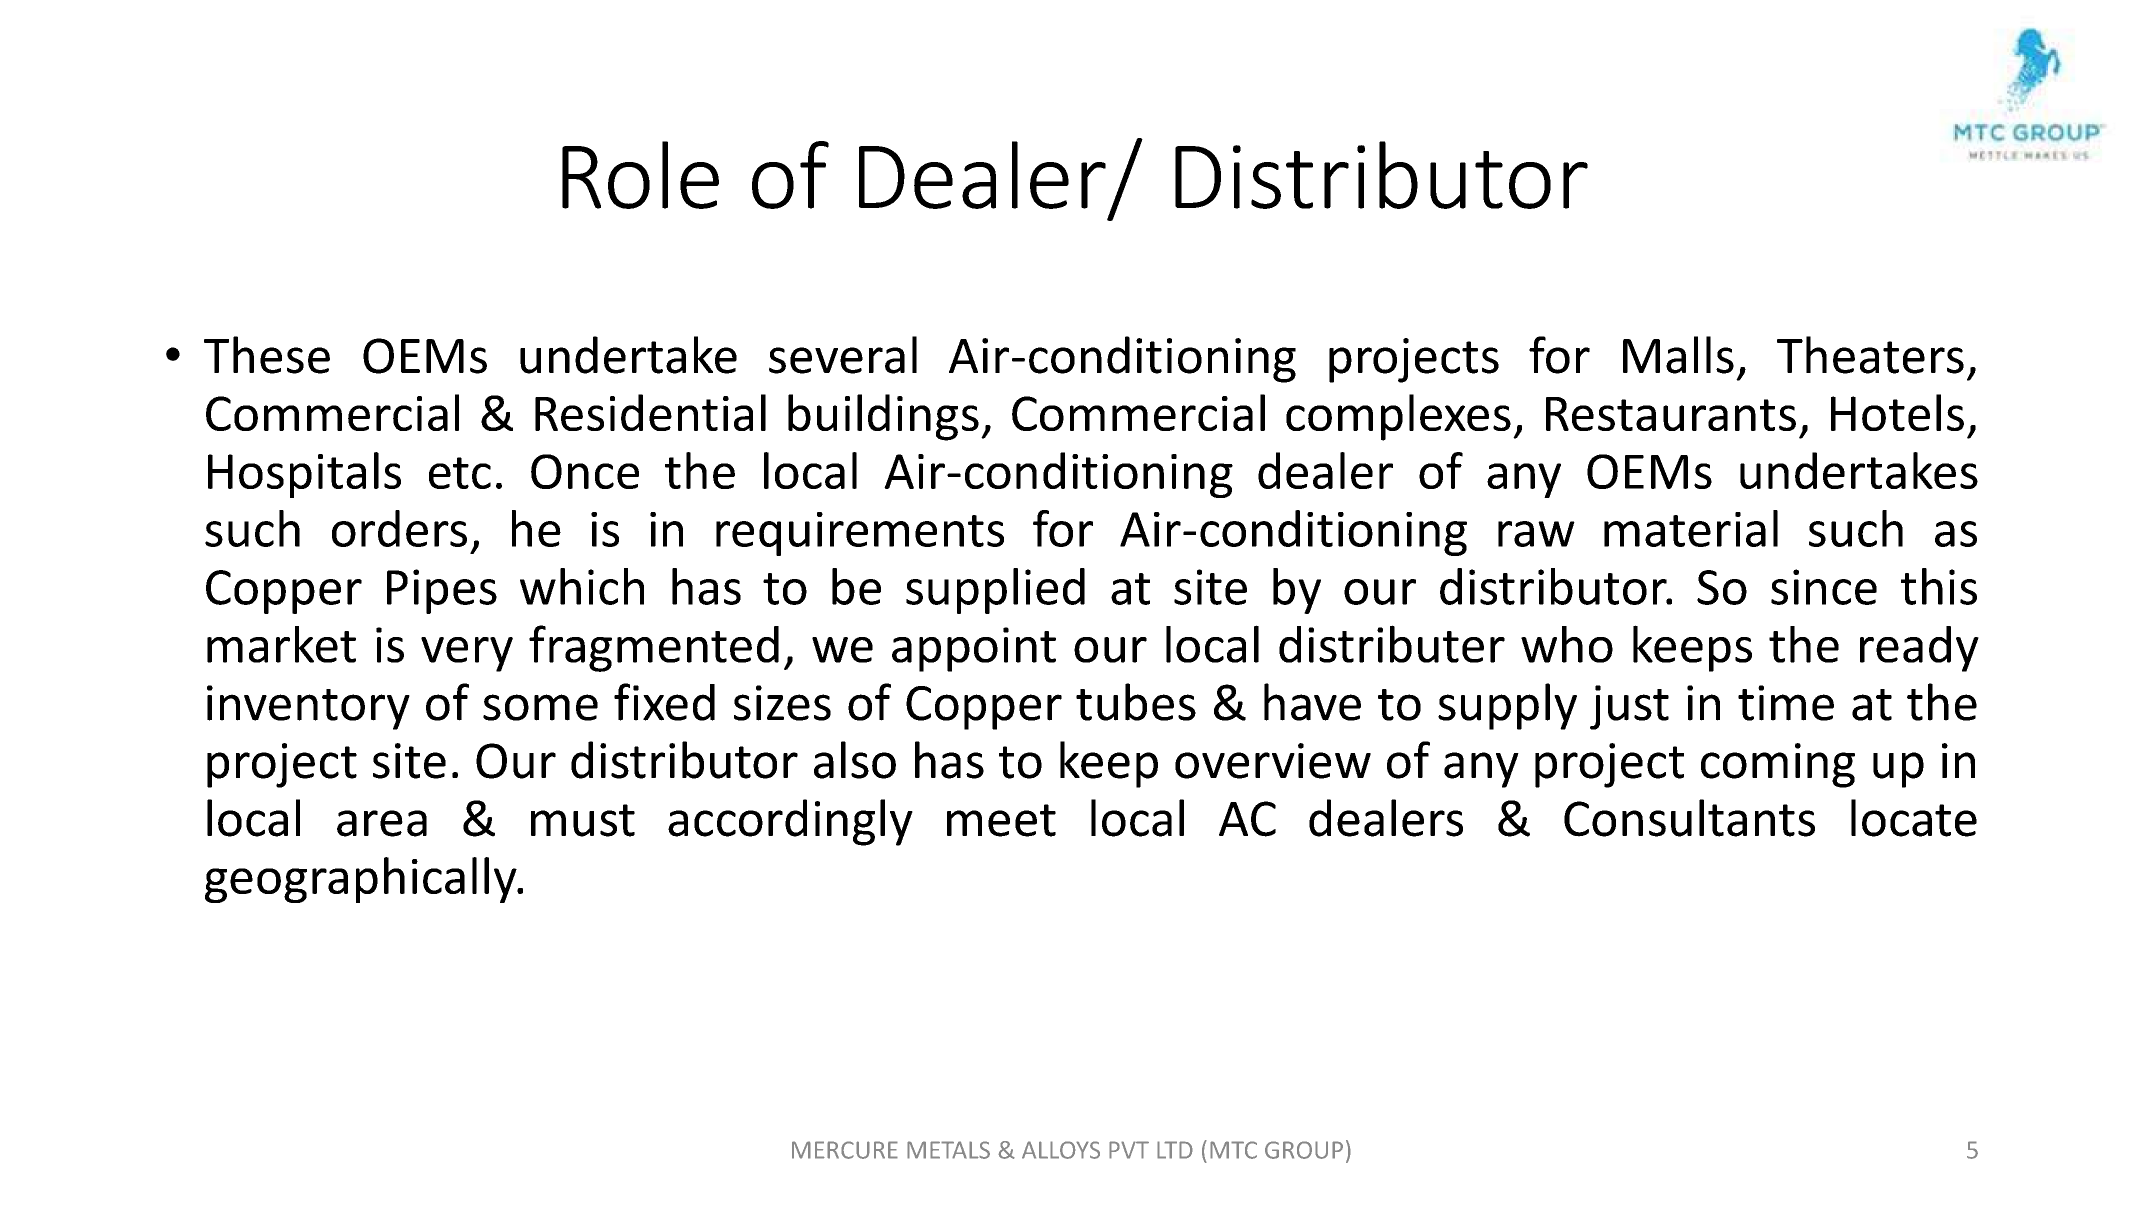 Image resolution: width=2142 pixels, height=1205 pixels. Describe the element at coordinates (467, 654) in the document. I see `very` at that location.
